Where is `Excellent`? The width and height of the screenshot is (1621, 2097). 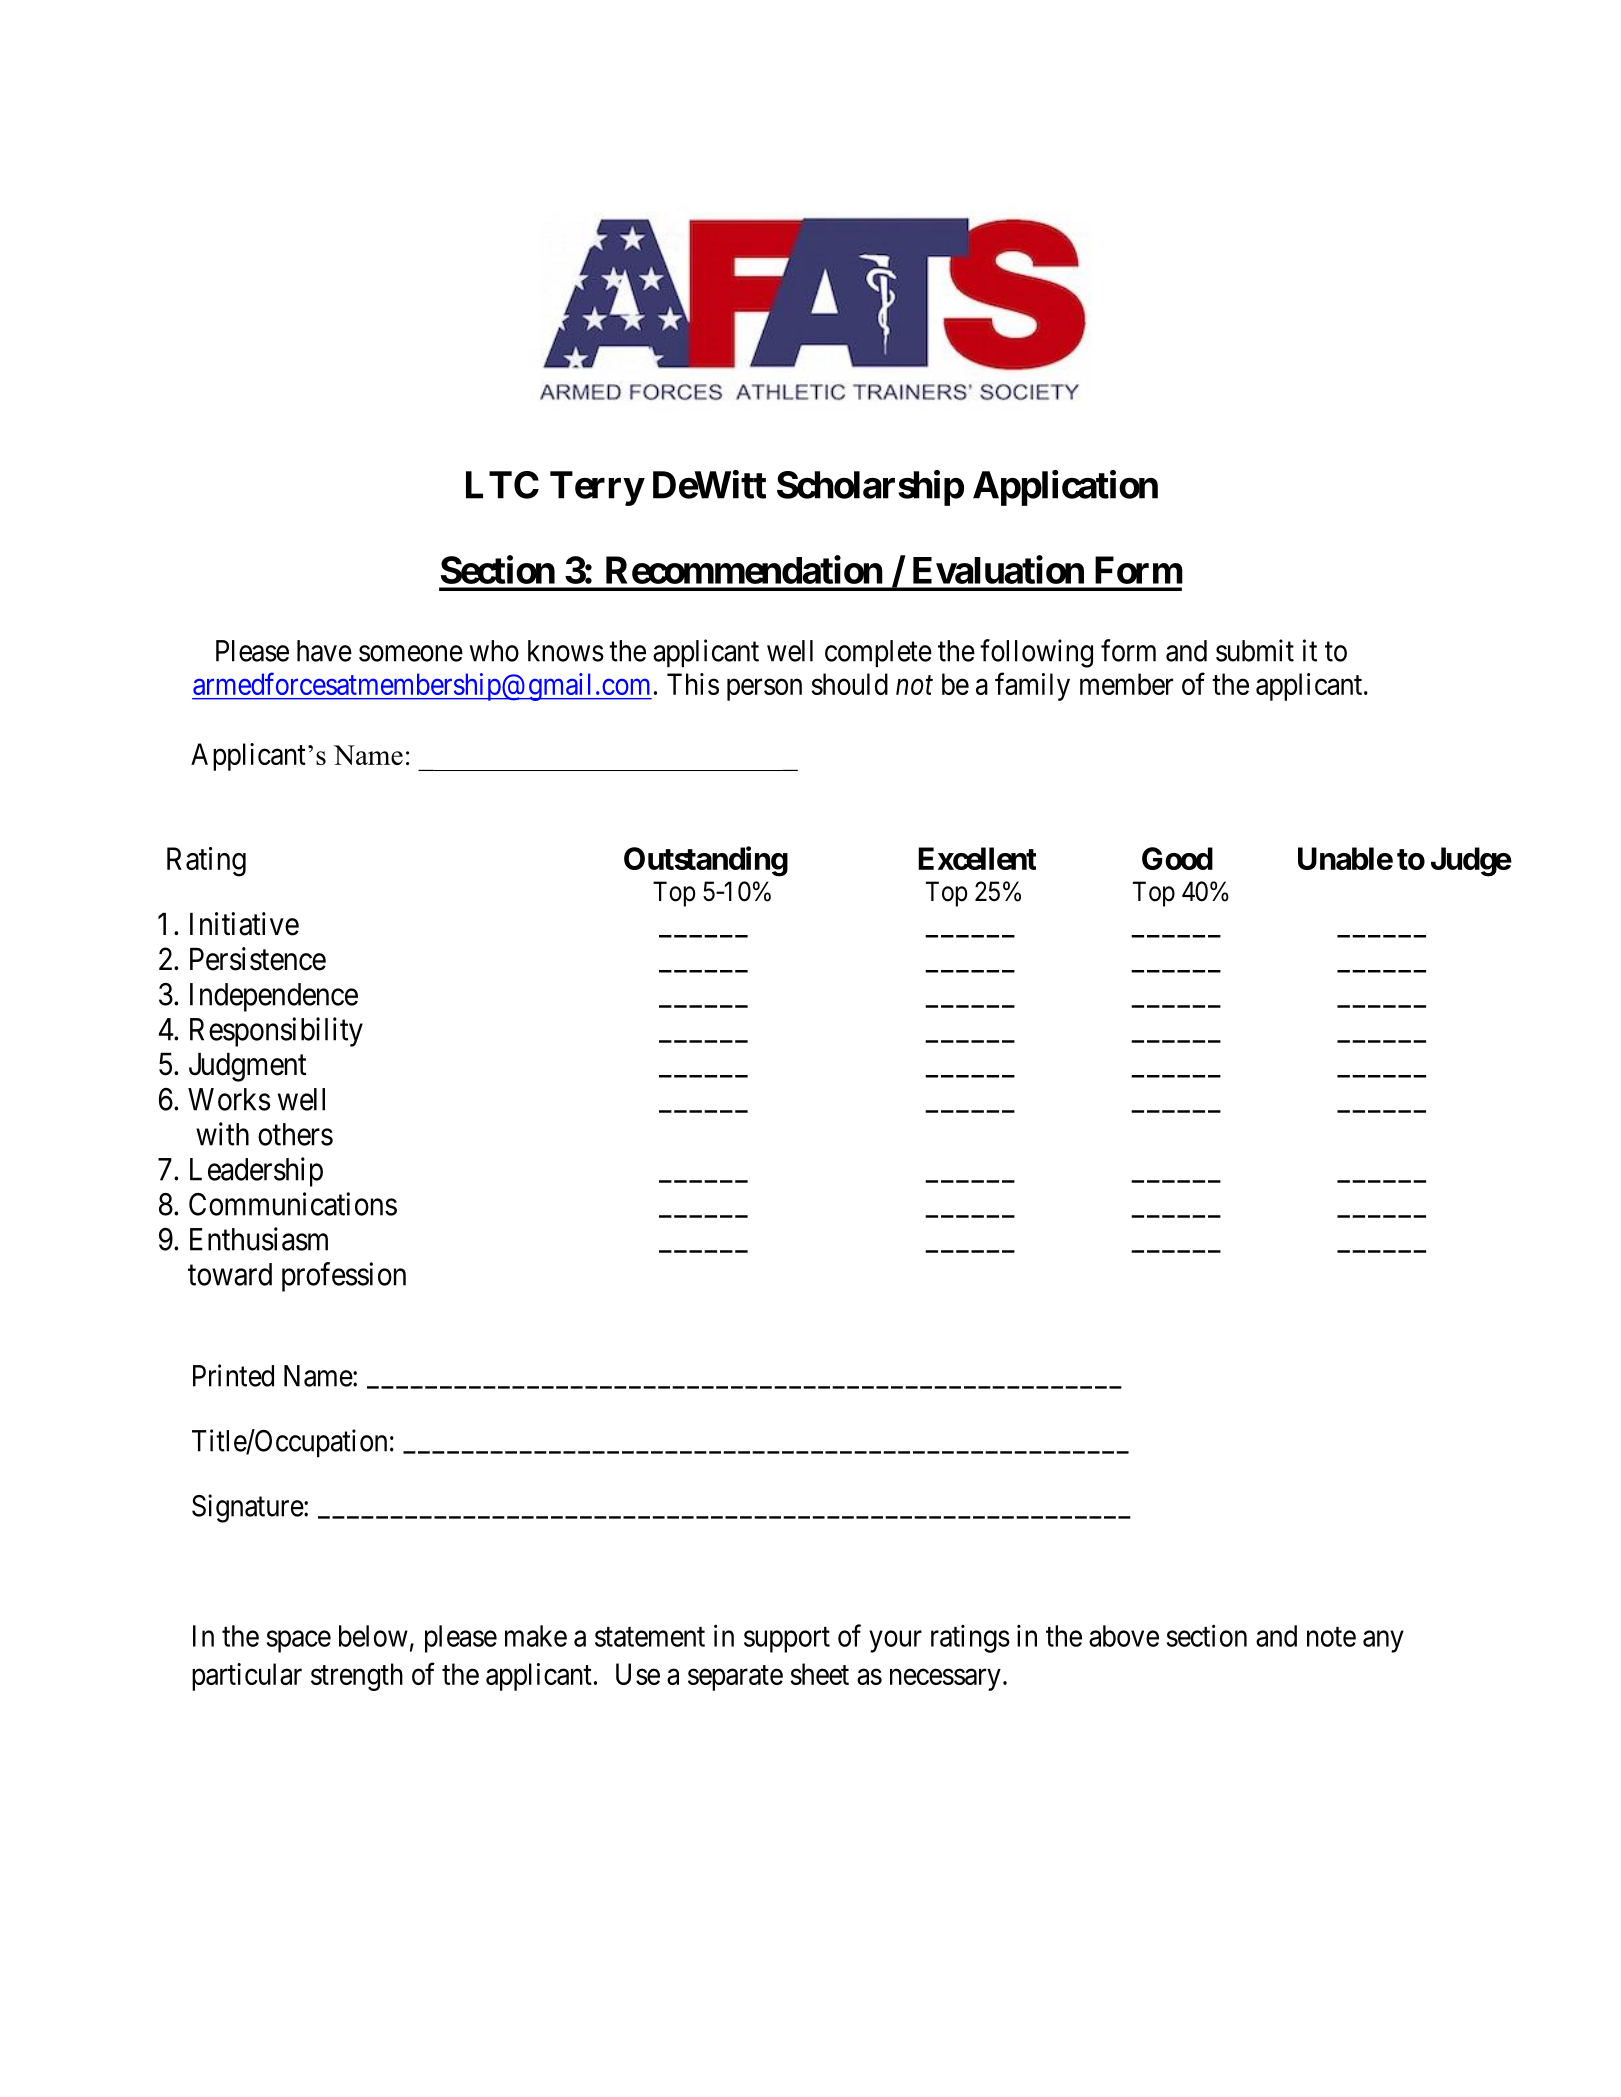
Excellent is located at coordinates (977, 858).
